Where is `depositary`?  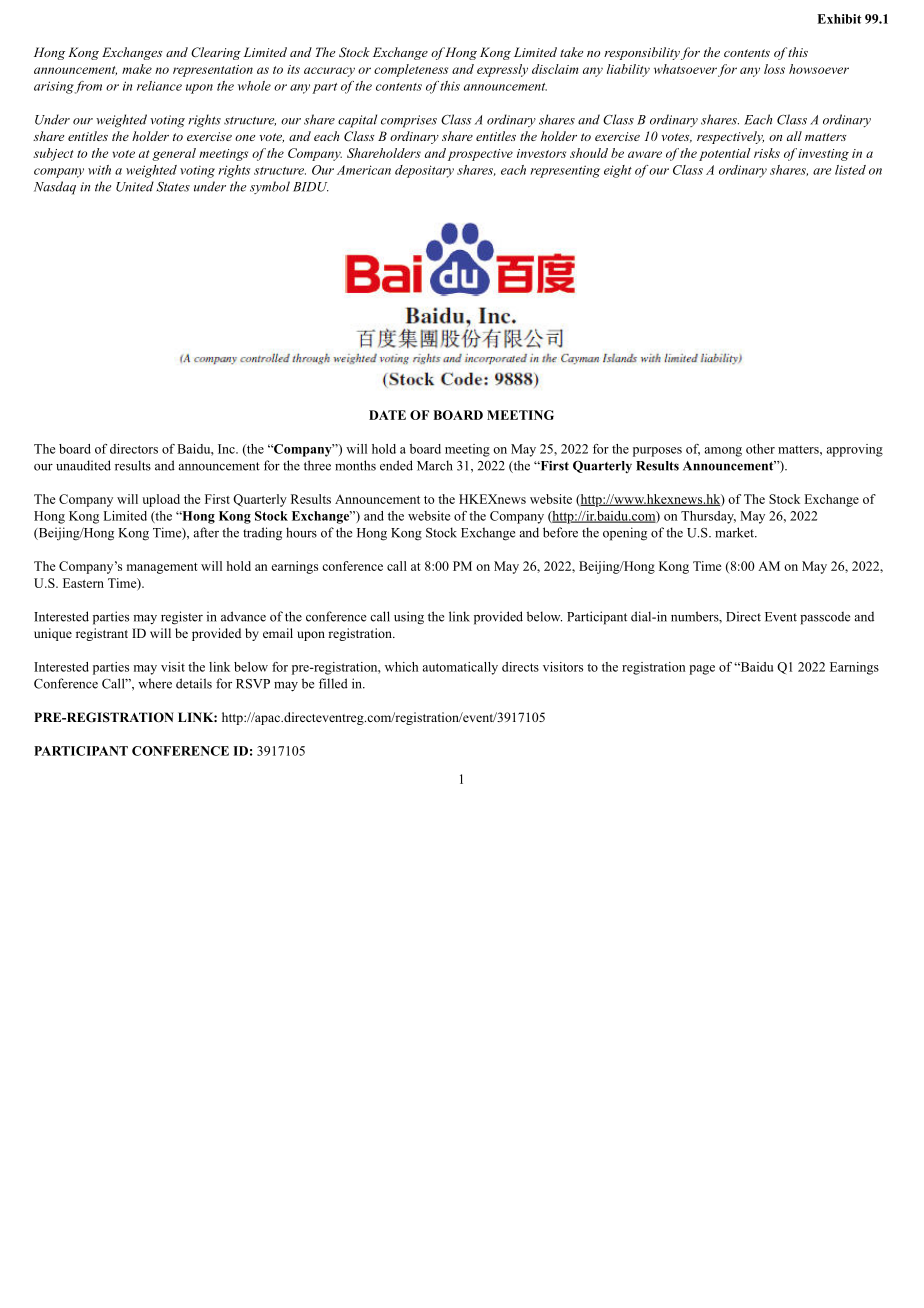 depositary is located at coordinates (424, 171).
